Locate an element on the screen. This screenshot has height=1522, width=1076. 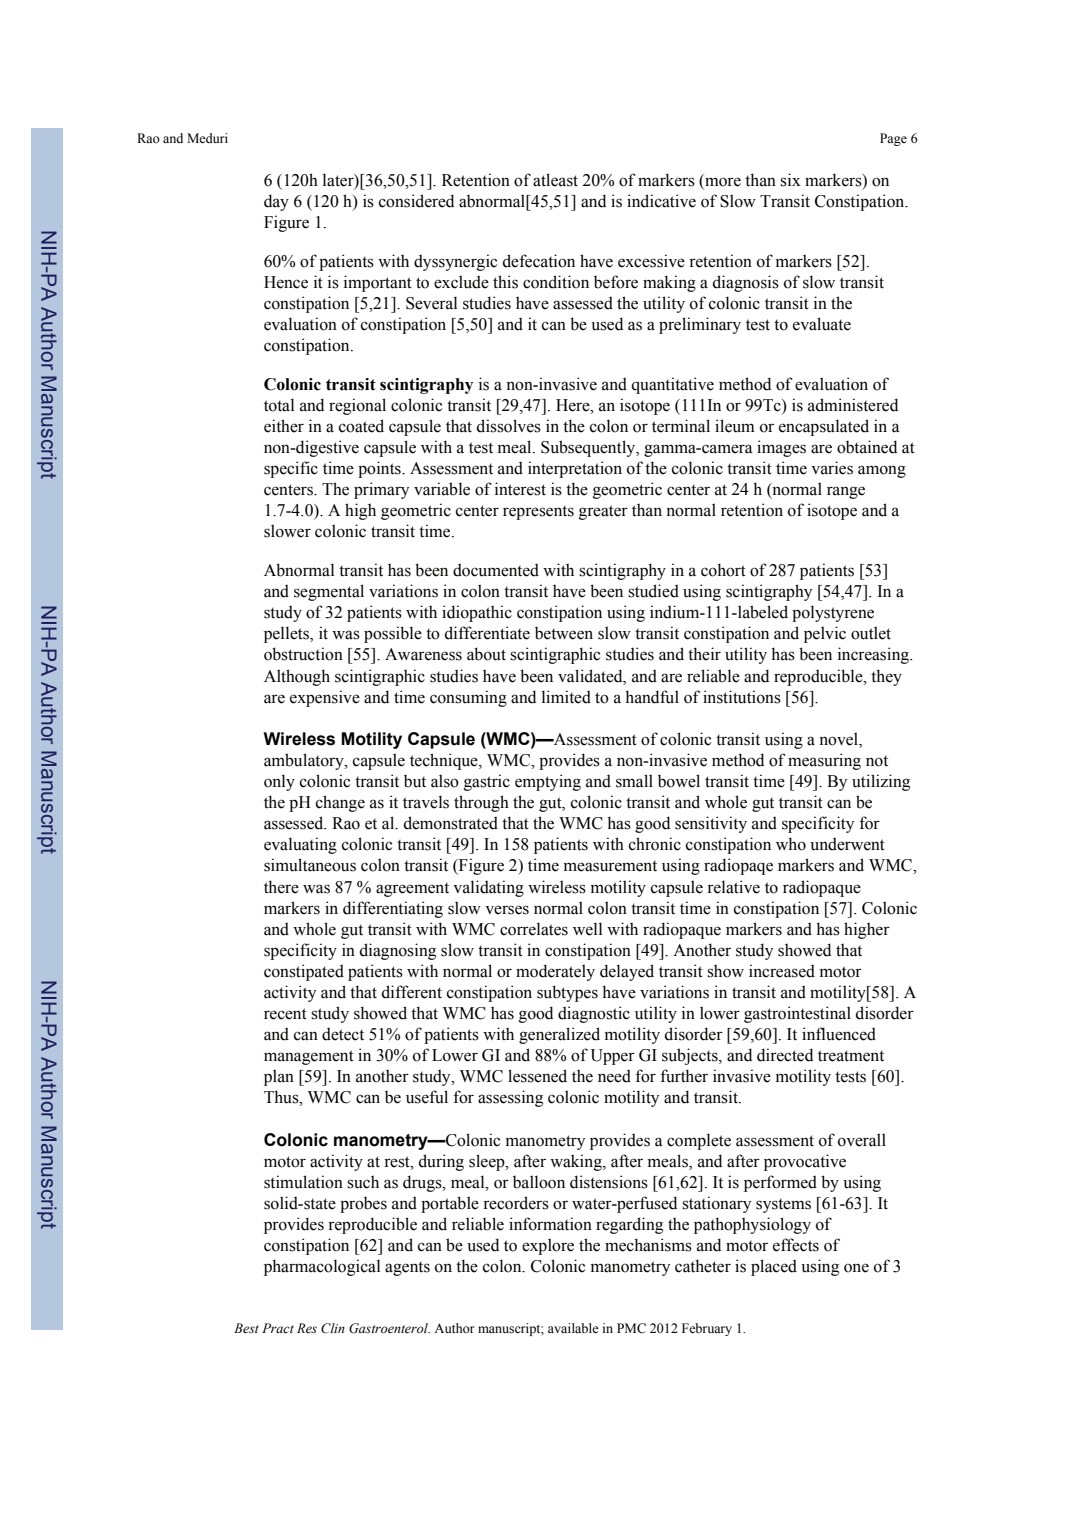
measuring is located at coordinates (824, 761).
